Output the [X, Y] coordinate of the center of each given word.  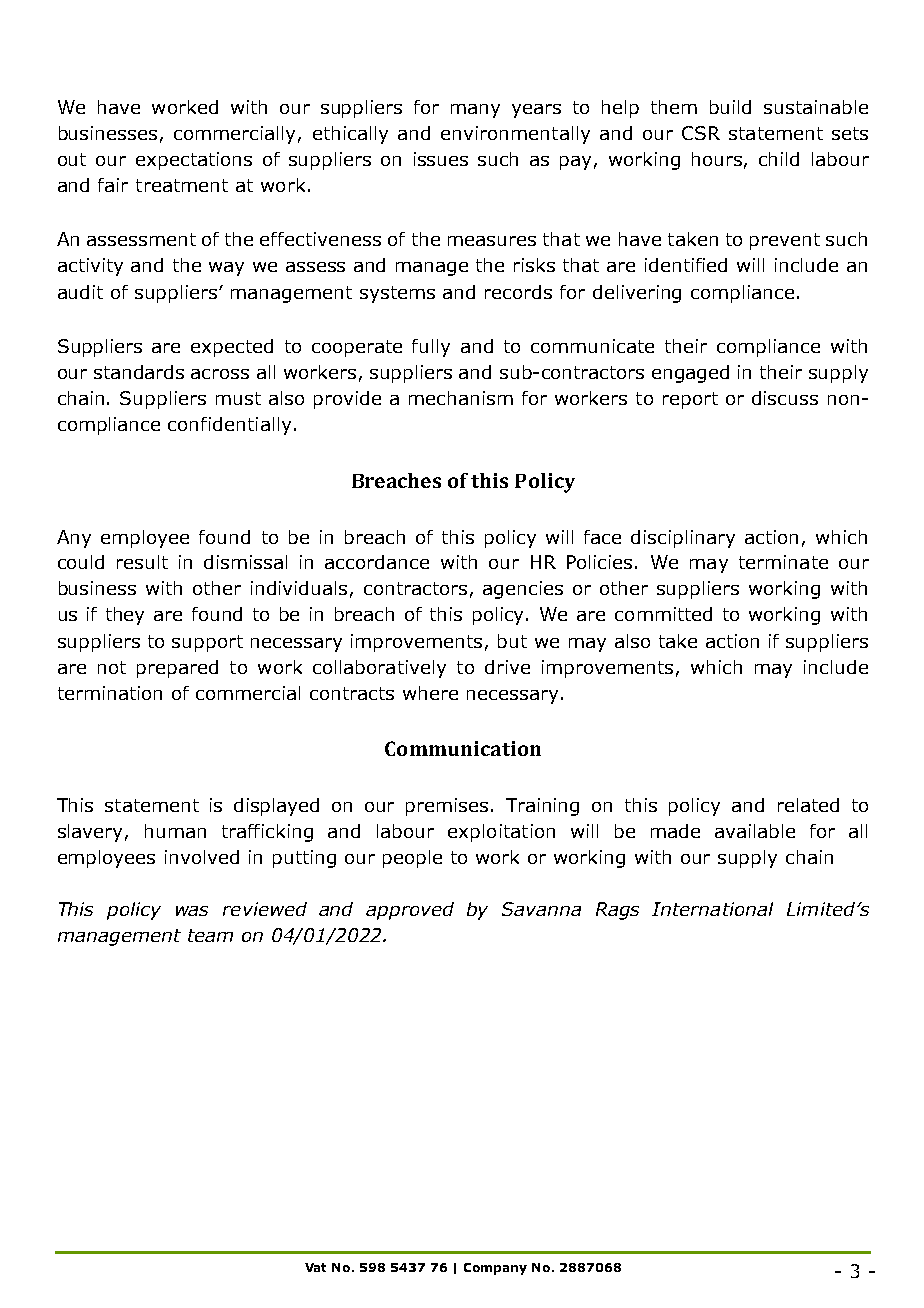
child [779, 159]
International [712, 909]
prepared [177, 669]
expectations [194, 161]
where [430, 693]
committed [663, 614]
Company [495, 1269]
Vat [315, 1267]
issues [441, 159]
